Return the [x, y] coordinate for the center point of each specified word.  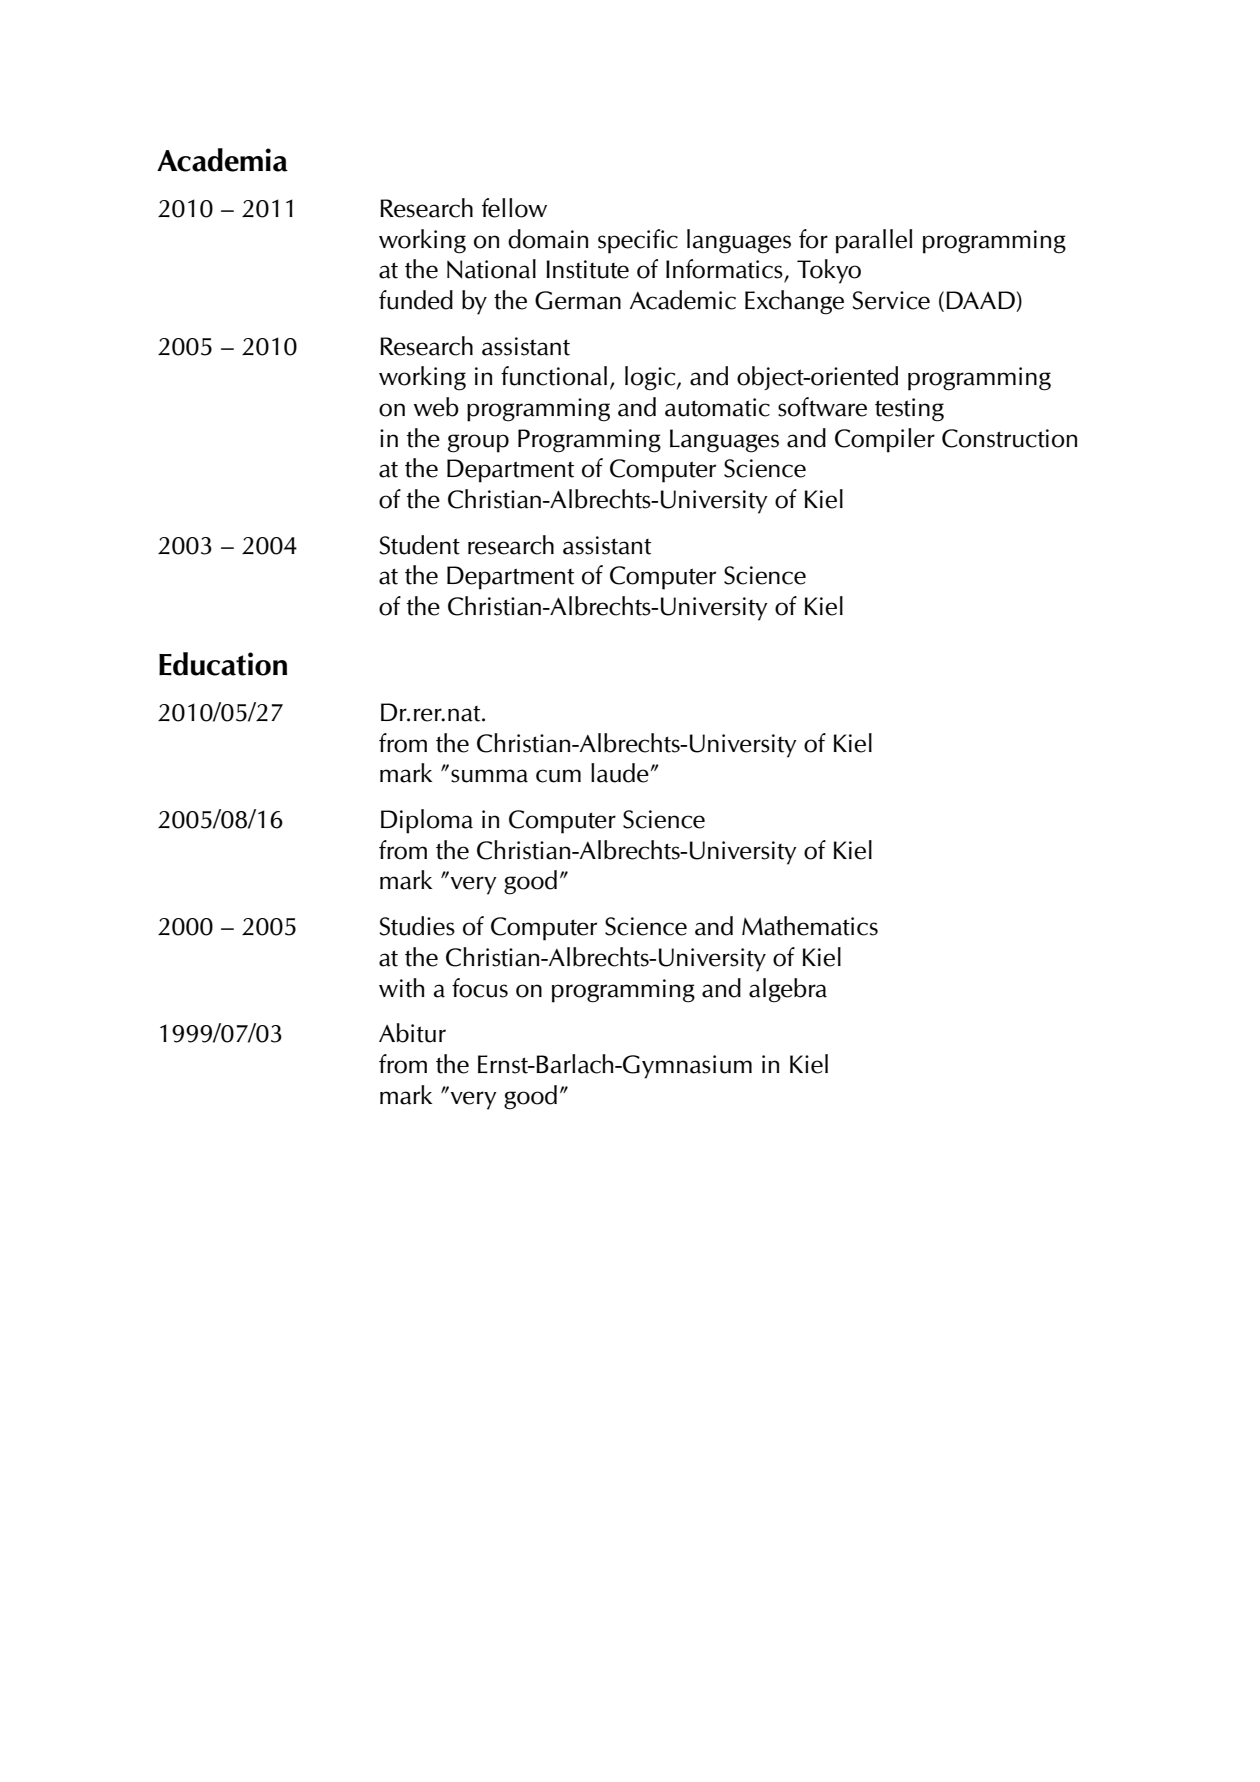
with [402, 988]
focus [480, 988]
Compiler [885, 440]
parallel [874, 241]
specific [638, 241]
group [478, 443]
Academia [222, 160]
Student [419, 545]
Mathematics [810, 926]
